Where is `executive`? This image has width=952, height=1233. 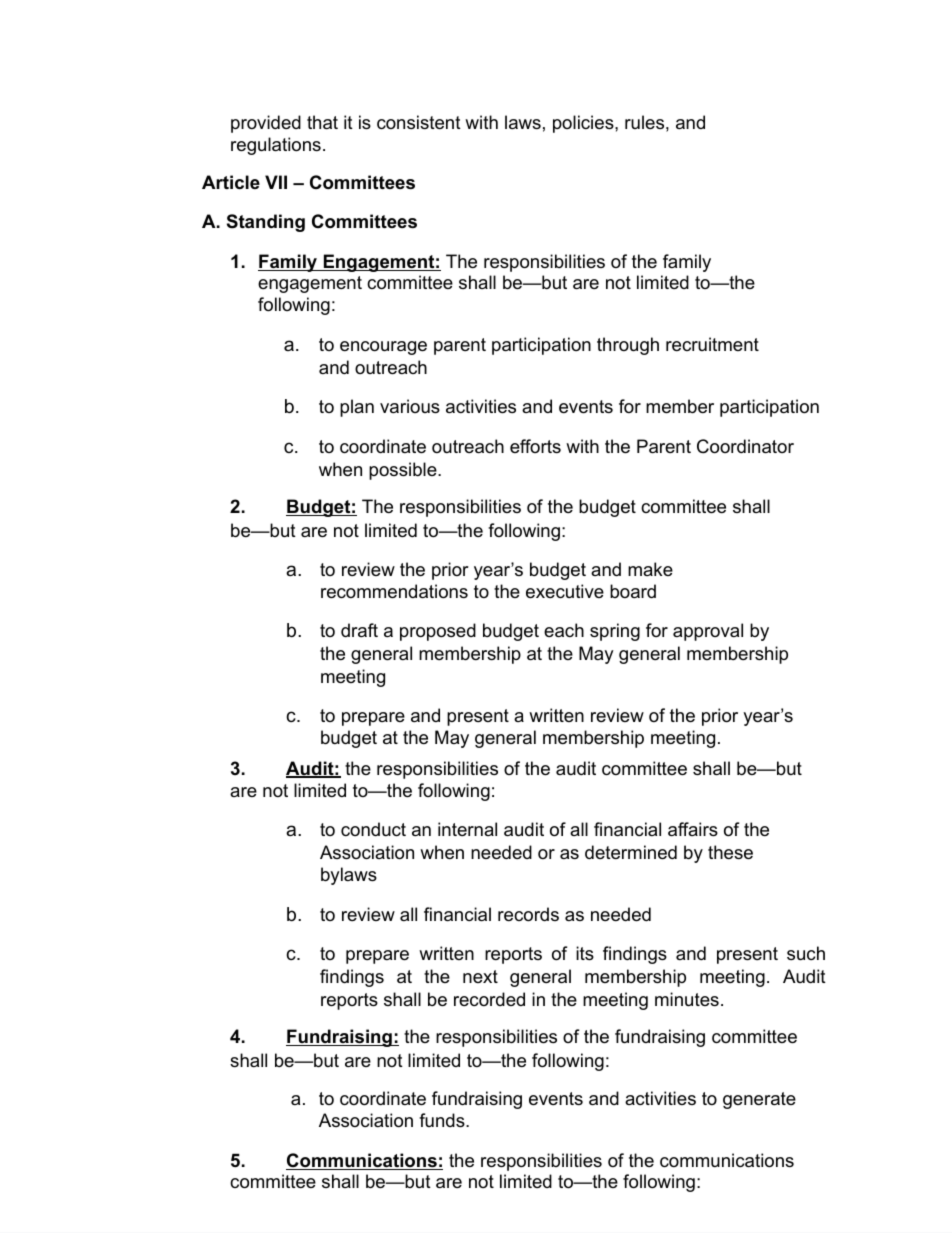
executive is located at coordinates (565, 591).
